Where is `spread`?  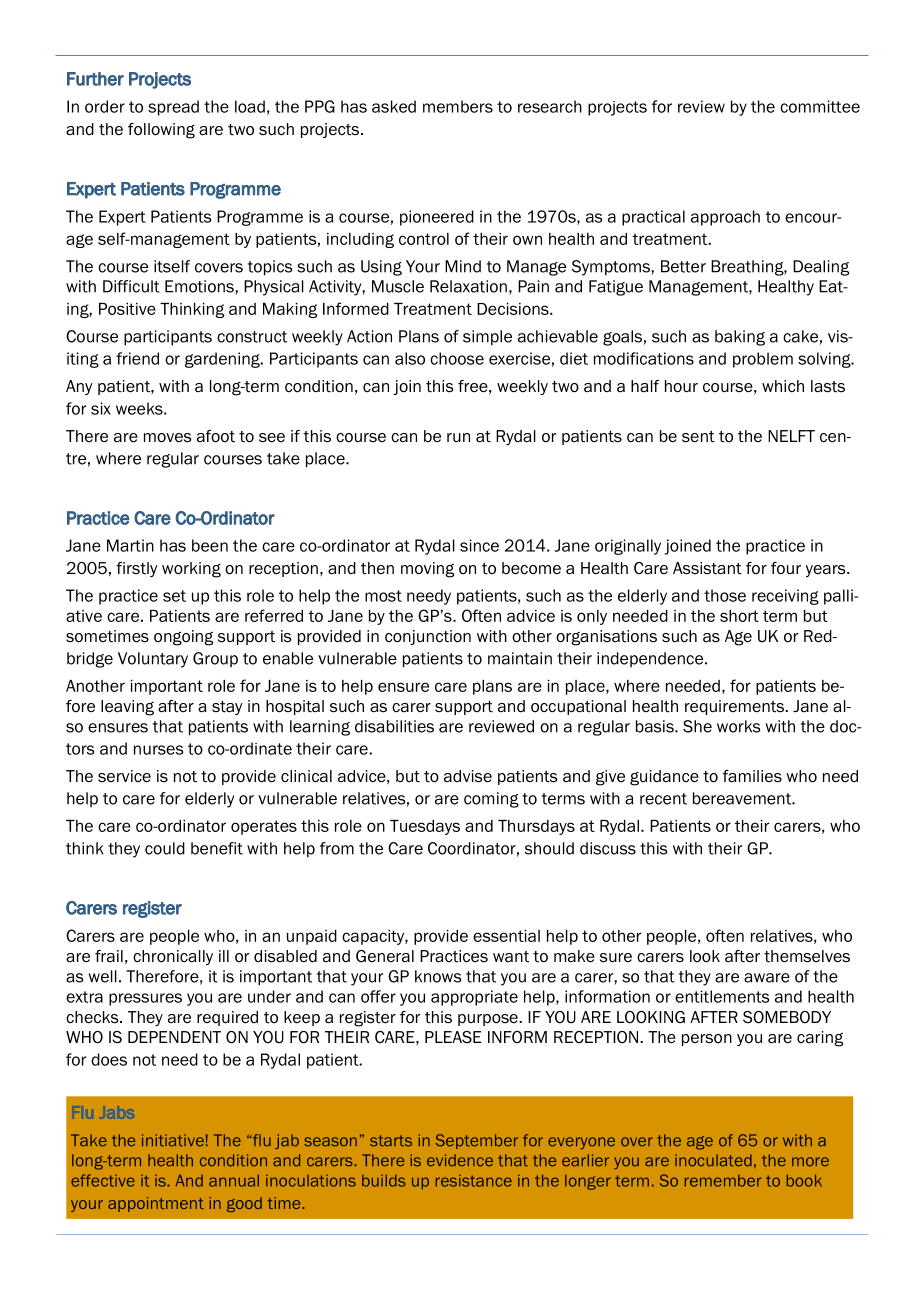 spread is located at coordinates (173, 108).
